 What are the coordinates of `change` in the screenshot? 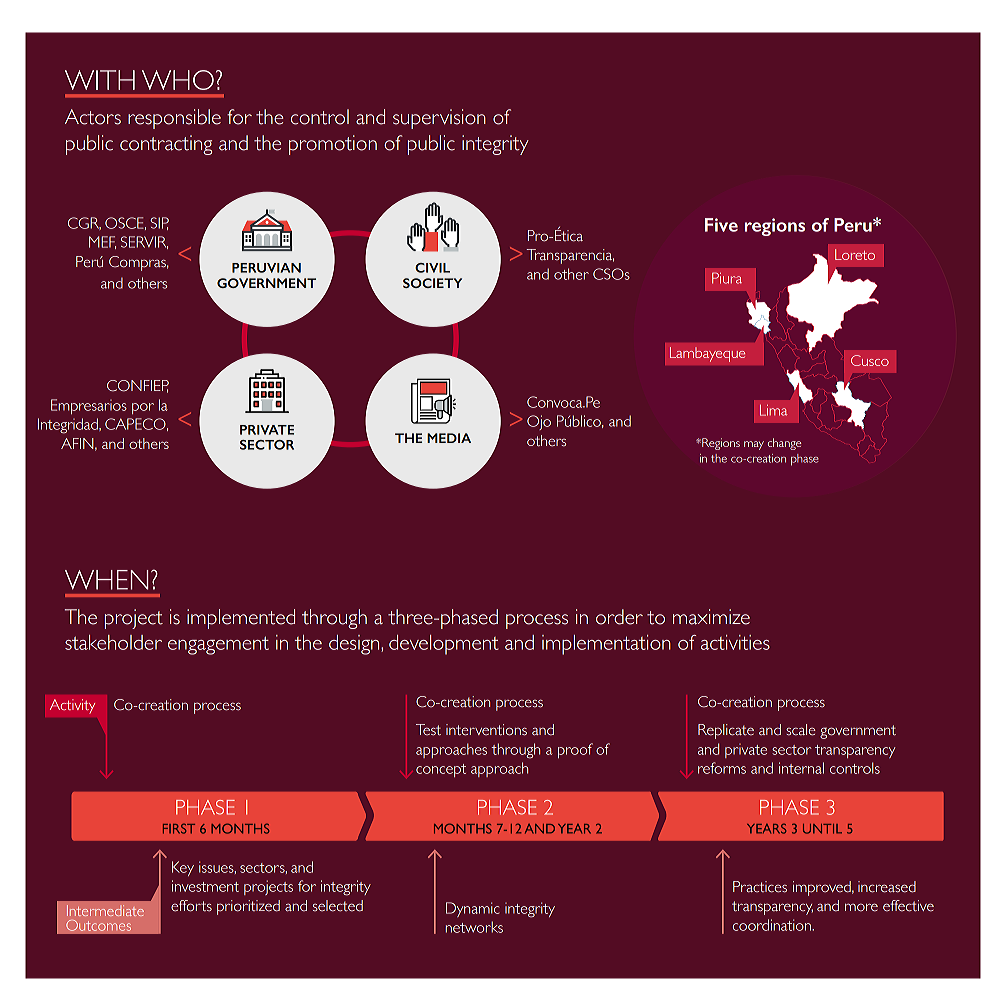 It's located at (784, 444).
